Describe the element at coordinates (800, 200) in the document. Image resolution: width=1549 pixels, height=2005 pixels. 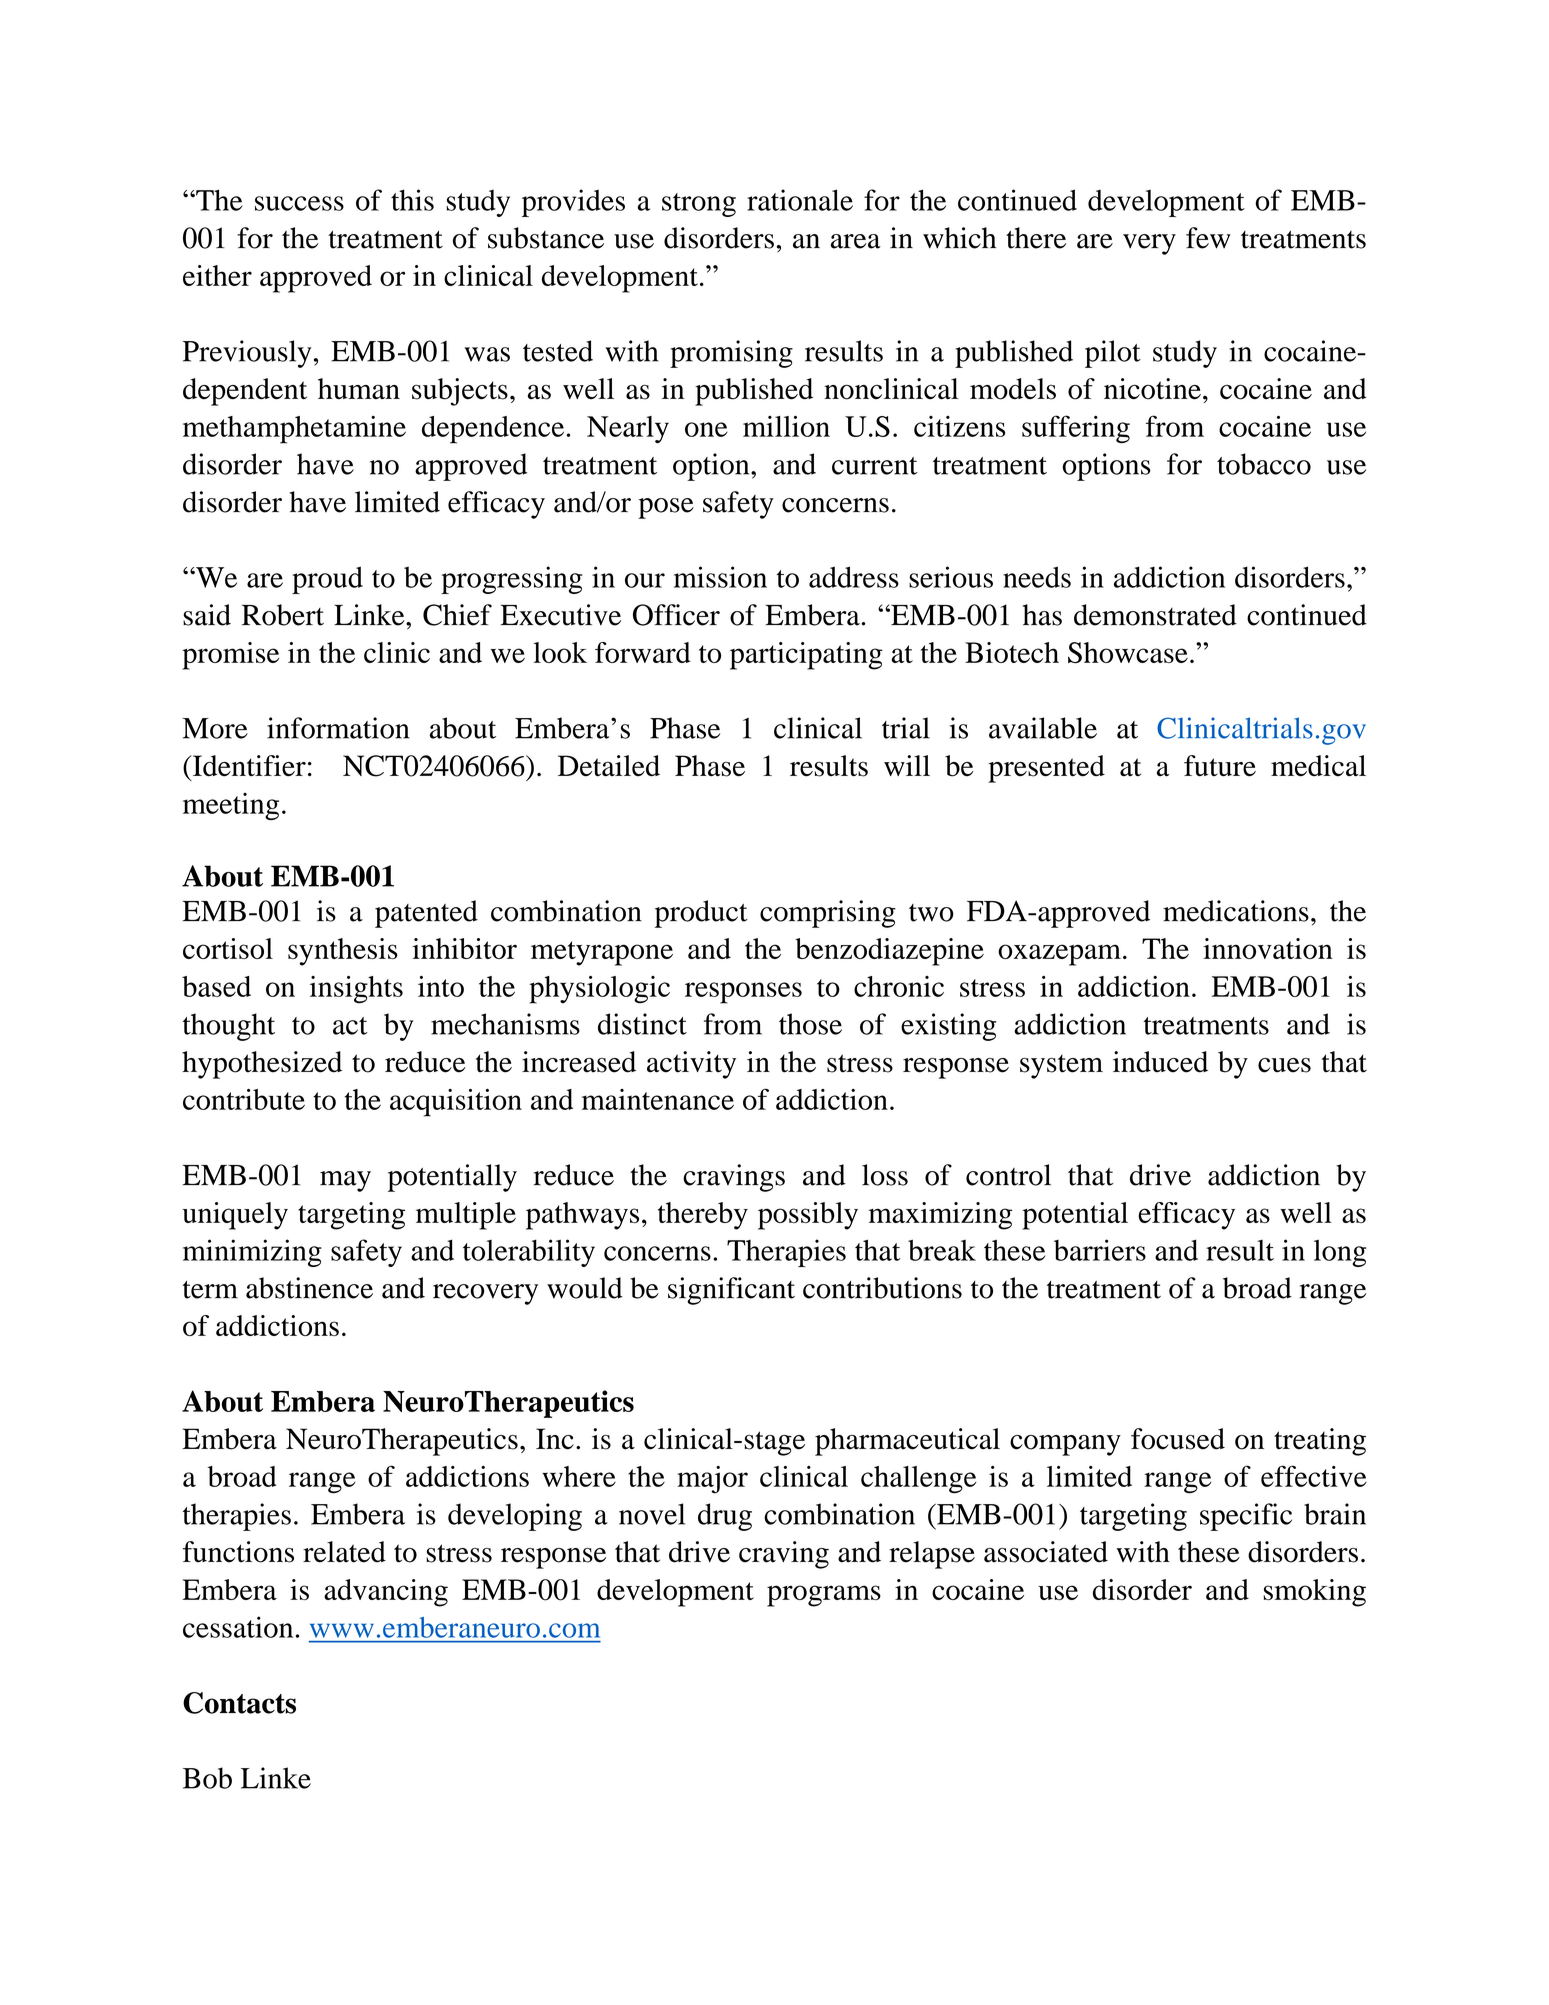
I see `rationale` at that location.
